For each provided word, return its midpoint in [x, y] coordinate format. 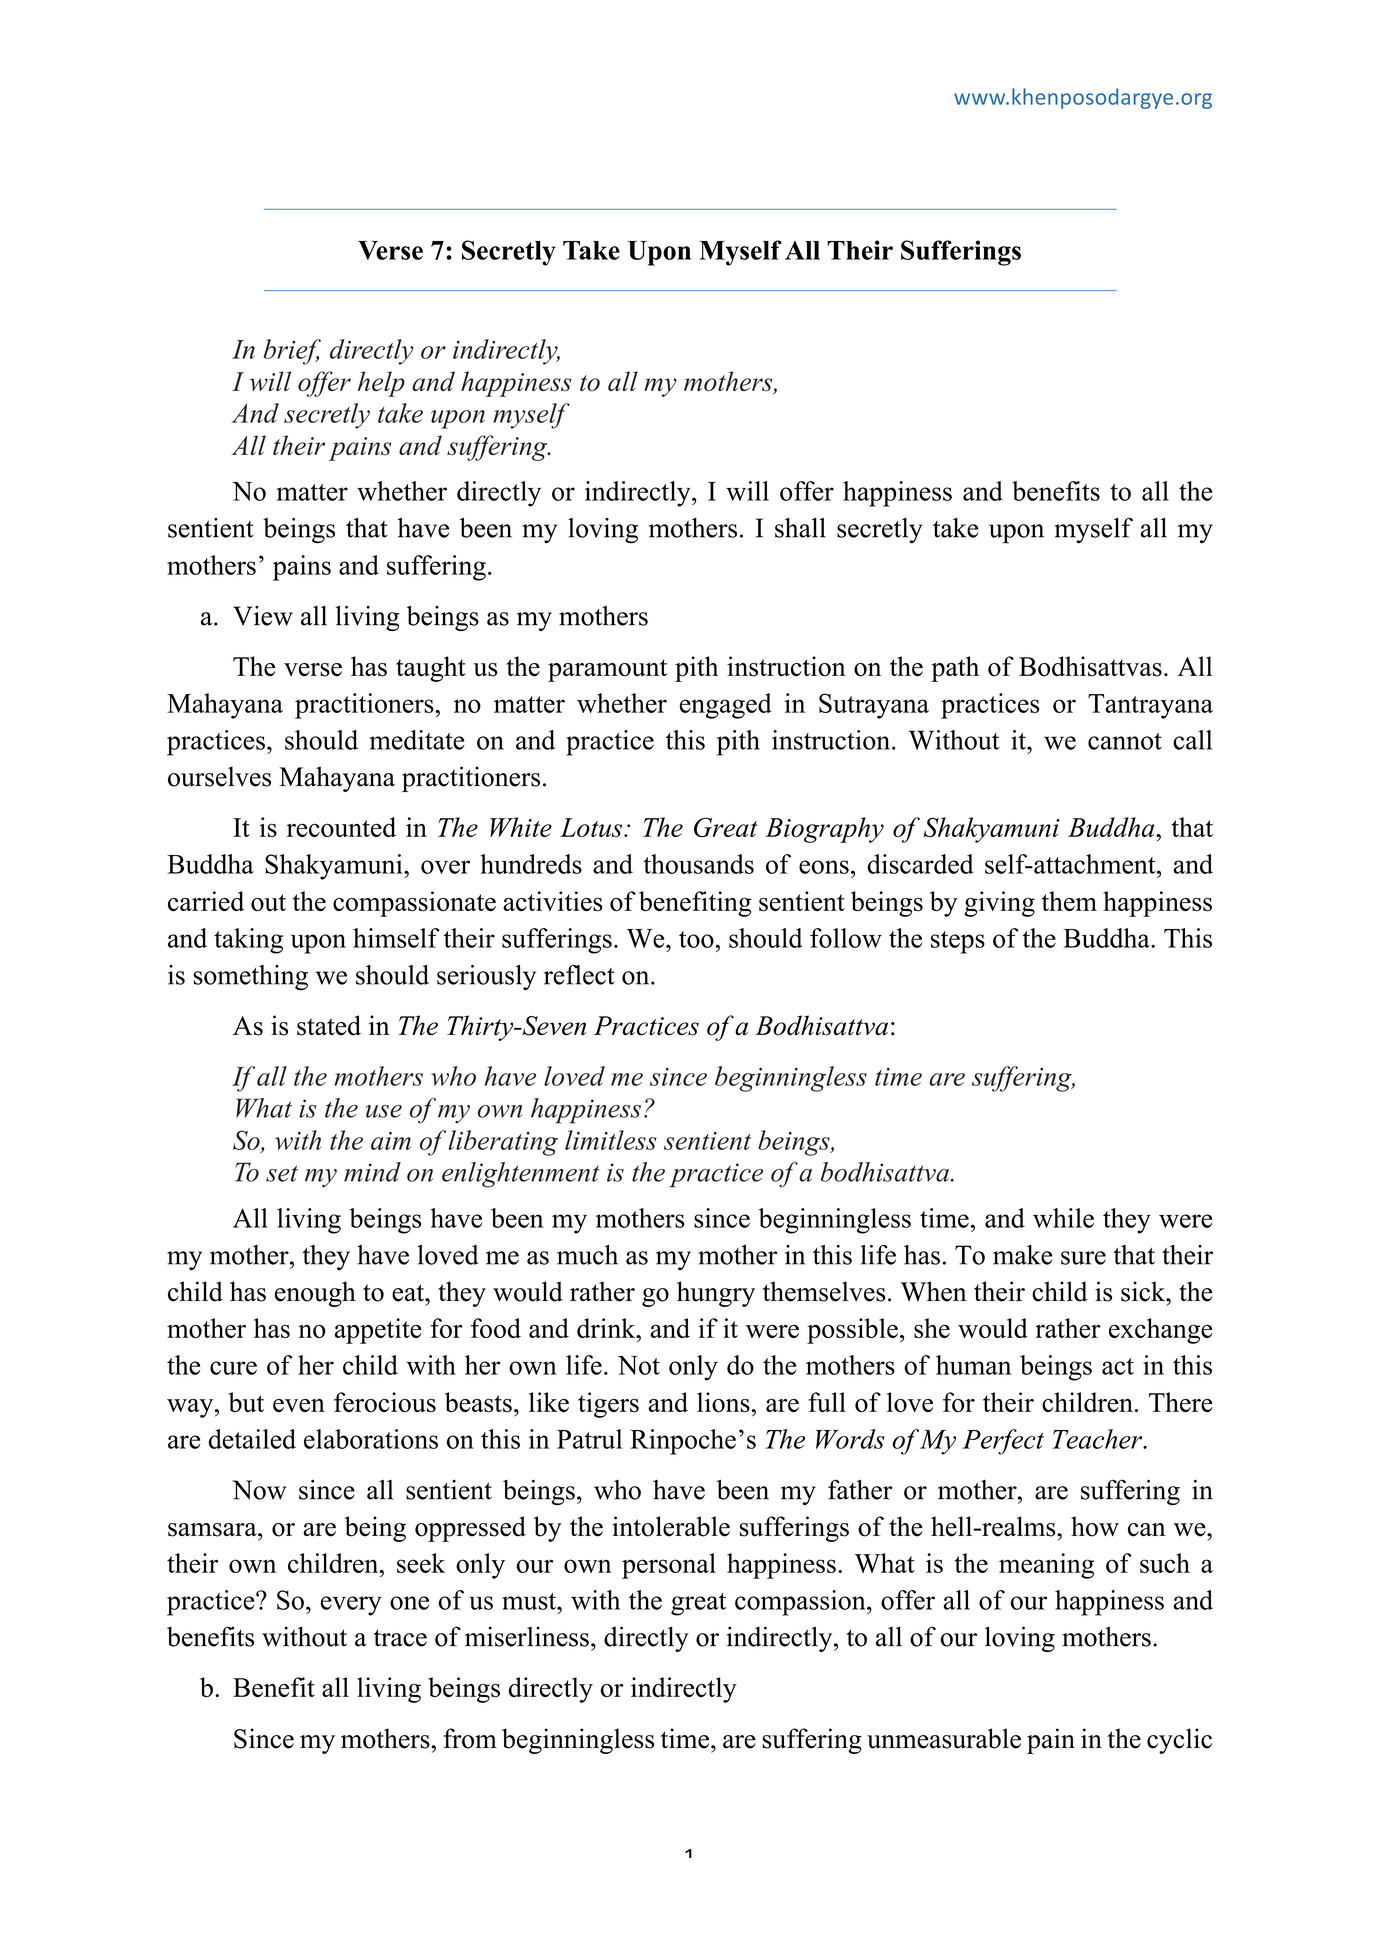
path [955, 669]
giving [999, 904]
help [381, 384]
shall [800, 528]
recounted [341, 827]
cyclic [1179, 1741]
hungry [716, 1294]
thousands [698, 864]
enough [315, 1294]
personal [669, 1566]
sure [1083, 1258]
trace [400, 1638]
